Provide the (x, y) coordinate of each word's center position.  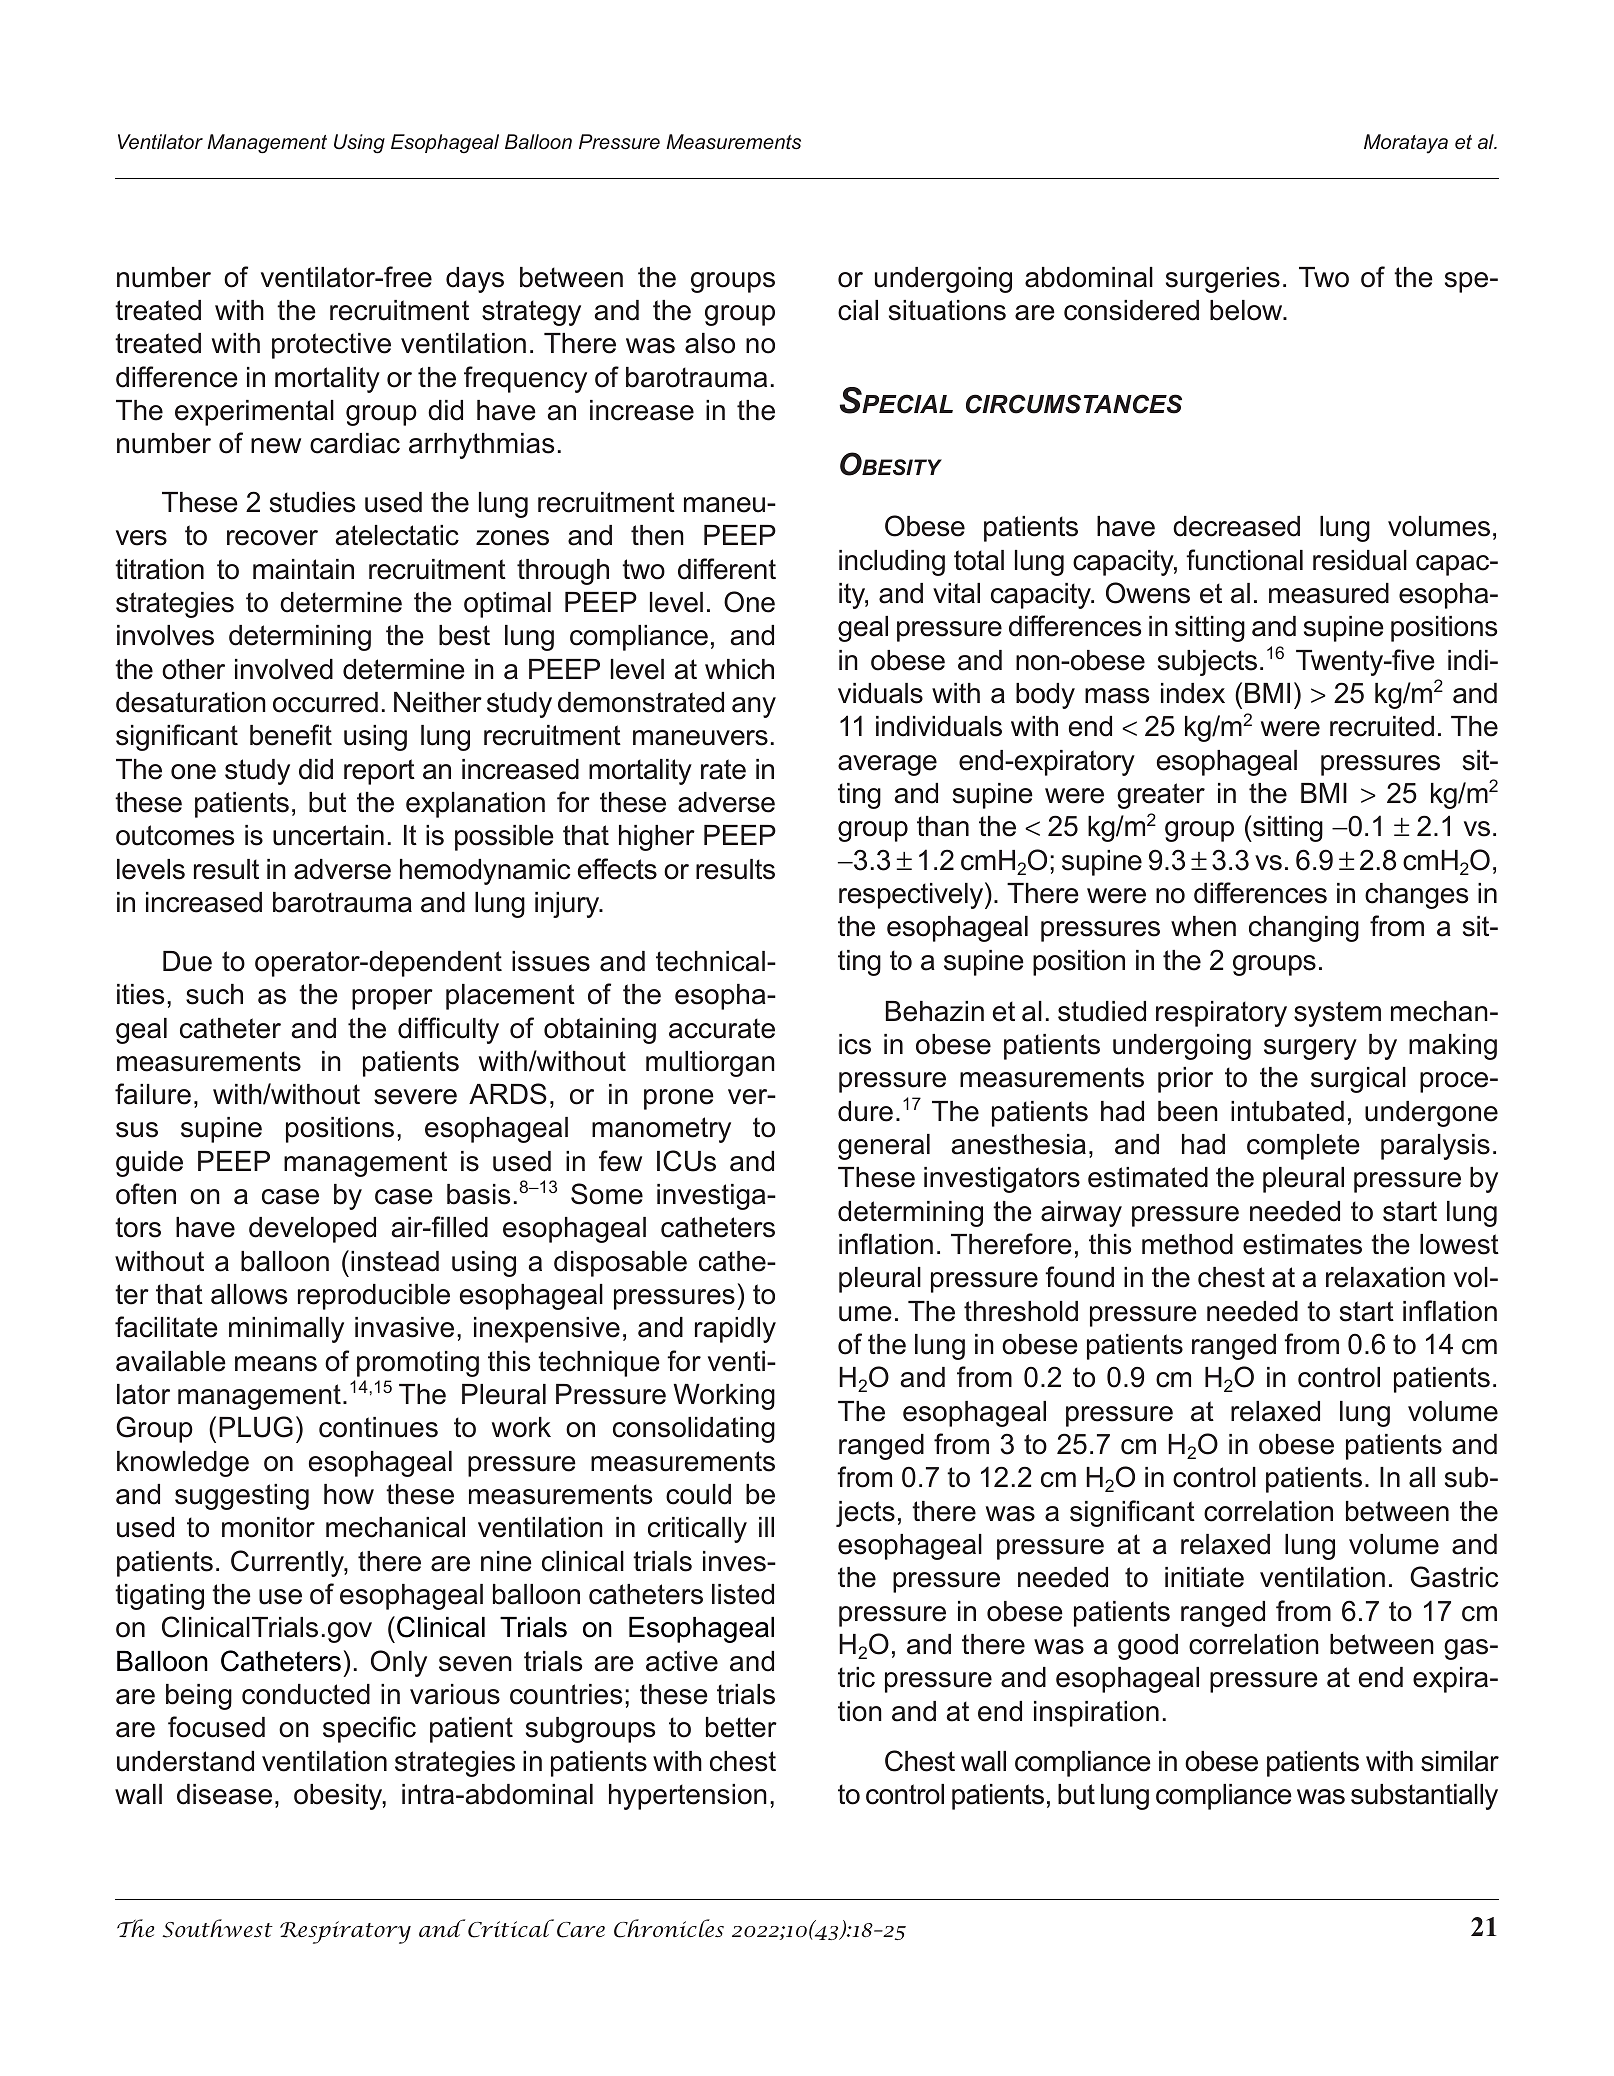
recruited (1382, 726)
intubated (1287, 1111)
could (698, 1494)
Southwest (217, 1928)
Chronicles (669, 1928)
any (754, 707)
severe (415, 1097)
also (710, 343)
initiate (1204, 1577)
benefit (291, 735)
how (349, 1494)
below (1247, 310)
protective (331, 346)
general (884, 1147)
